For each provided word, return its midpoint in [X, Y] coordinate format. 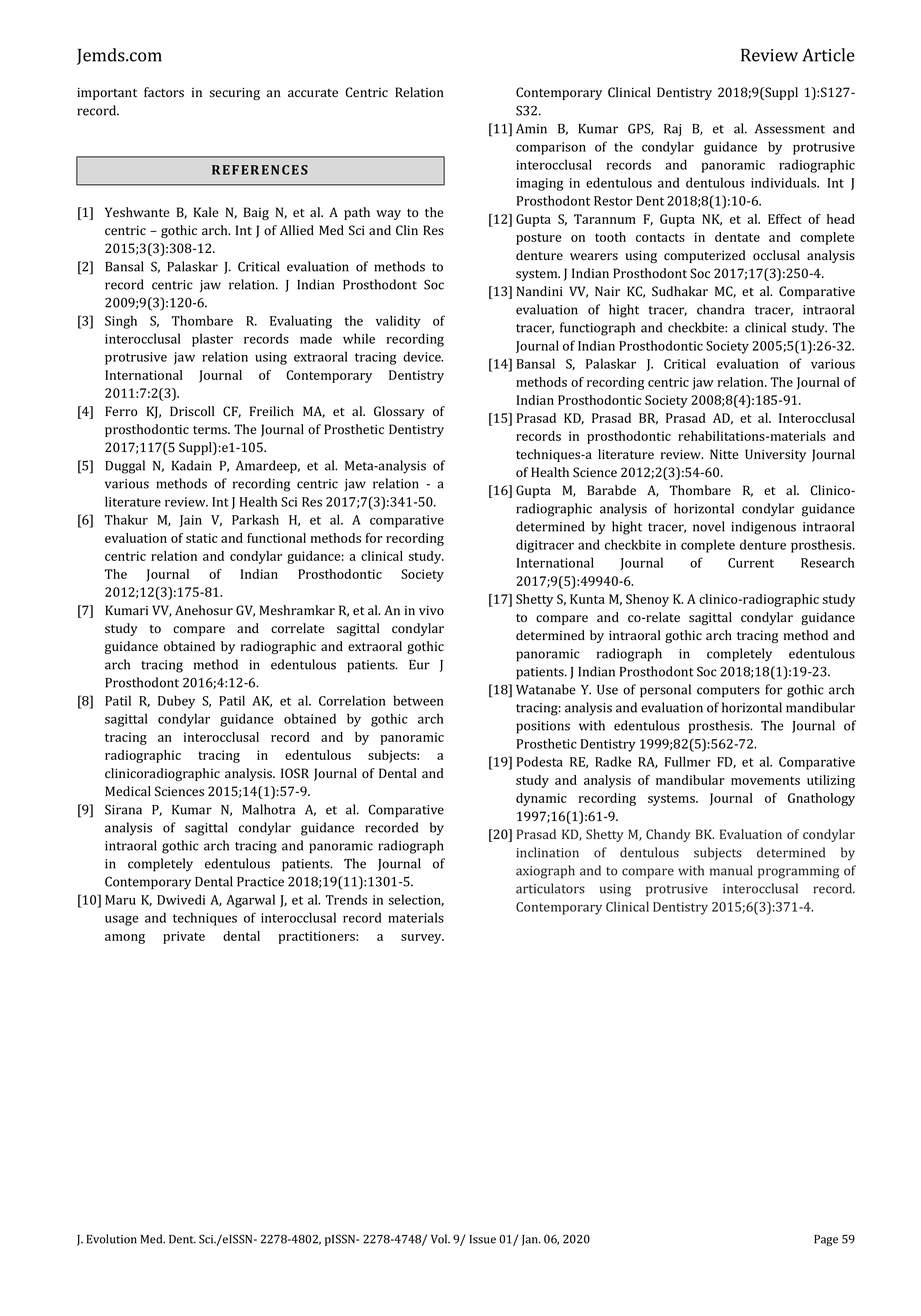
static [202, 538]
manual [731, 870]
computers [728, 692]
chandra [721, 309]
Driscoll [192, 411]
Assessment [790, 129]
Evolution [112, 1239]
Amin [531, 129]
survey [422, 939]
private [184, 937]
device [423, 356]
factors [164, 92]
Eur [419, 665]
